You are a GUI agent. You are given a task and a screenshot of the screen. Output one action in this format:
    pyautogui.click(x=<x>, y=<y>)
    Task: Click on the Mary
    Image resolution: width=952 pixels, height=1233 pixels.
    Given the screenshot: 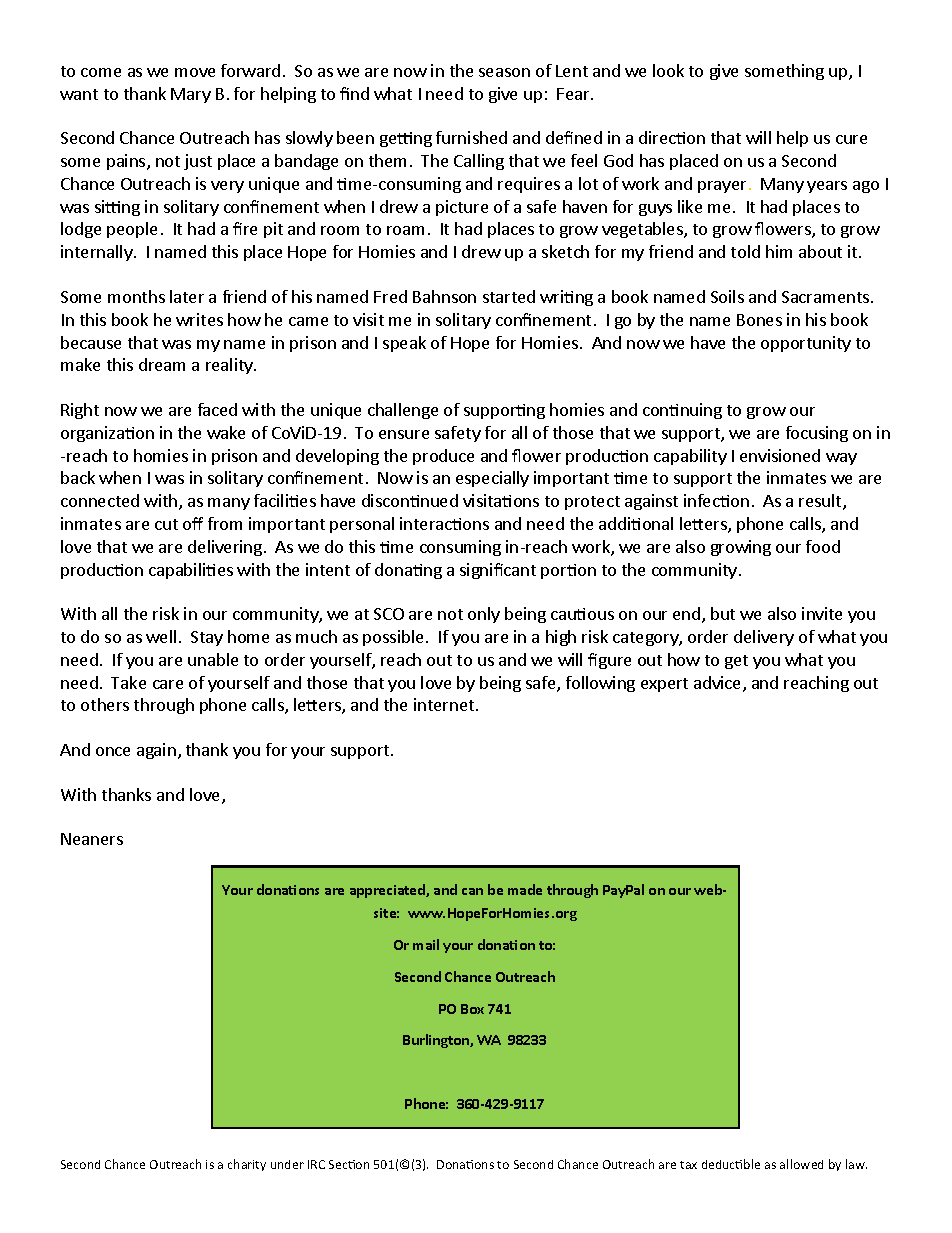 What is the action you would take?
    pyautogui.click(x=191, y=95)
